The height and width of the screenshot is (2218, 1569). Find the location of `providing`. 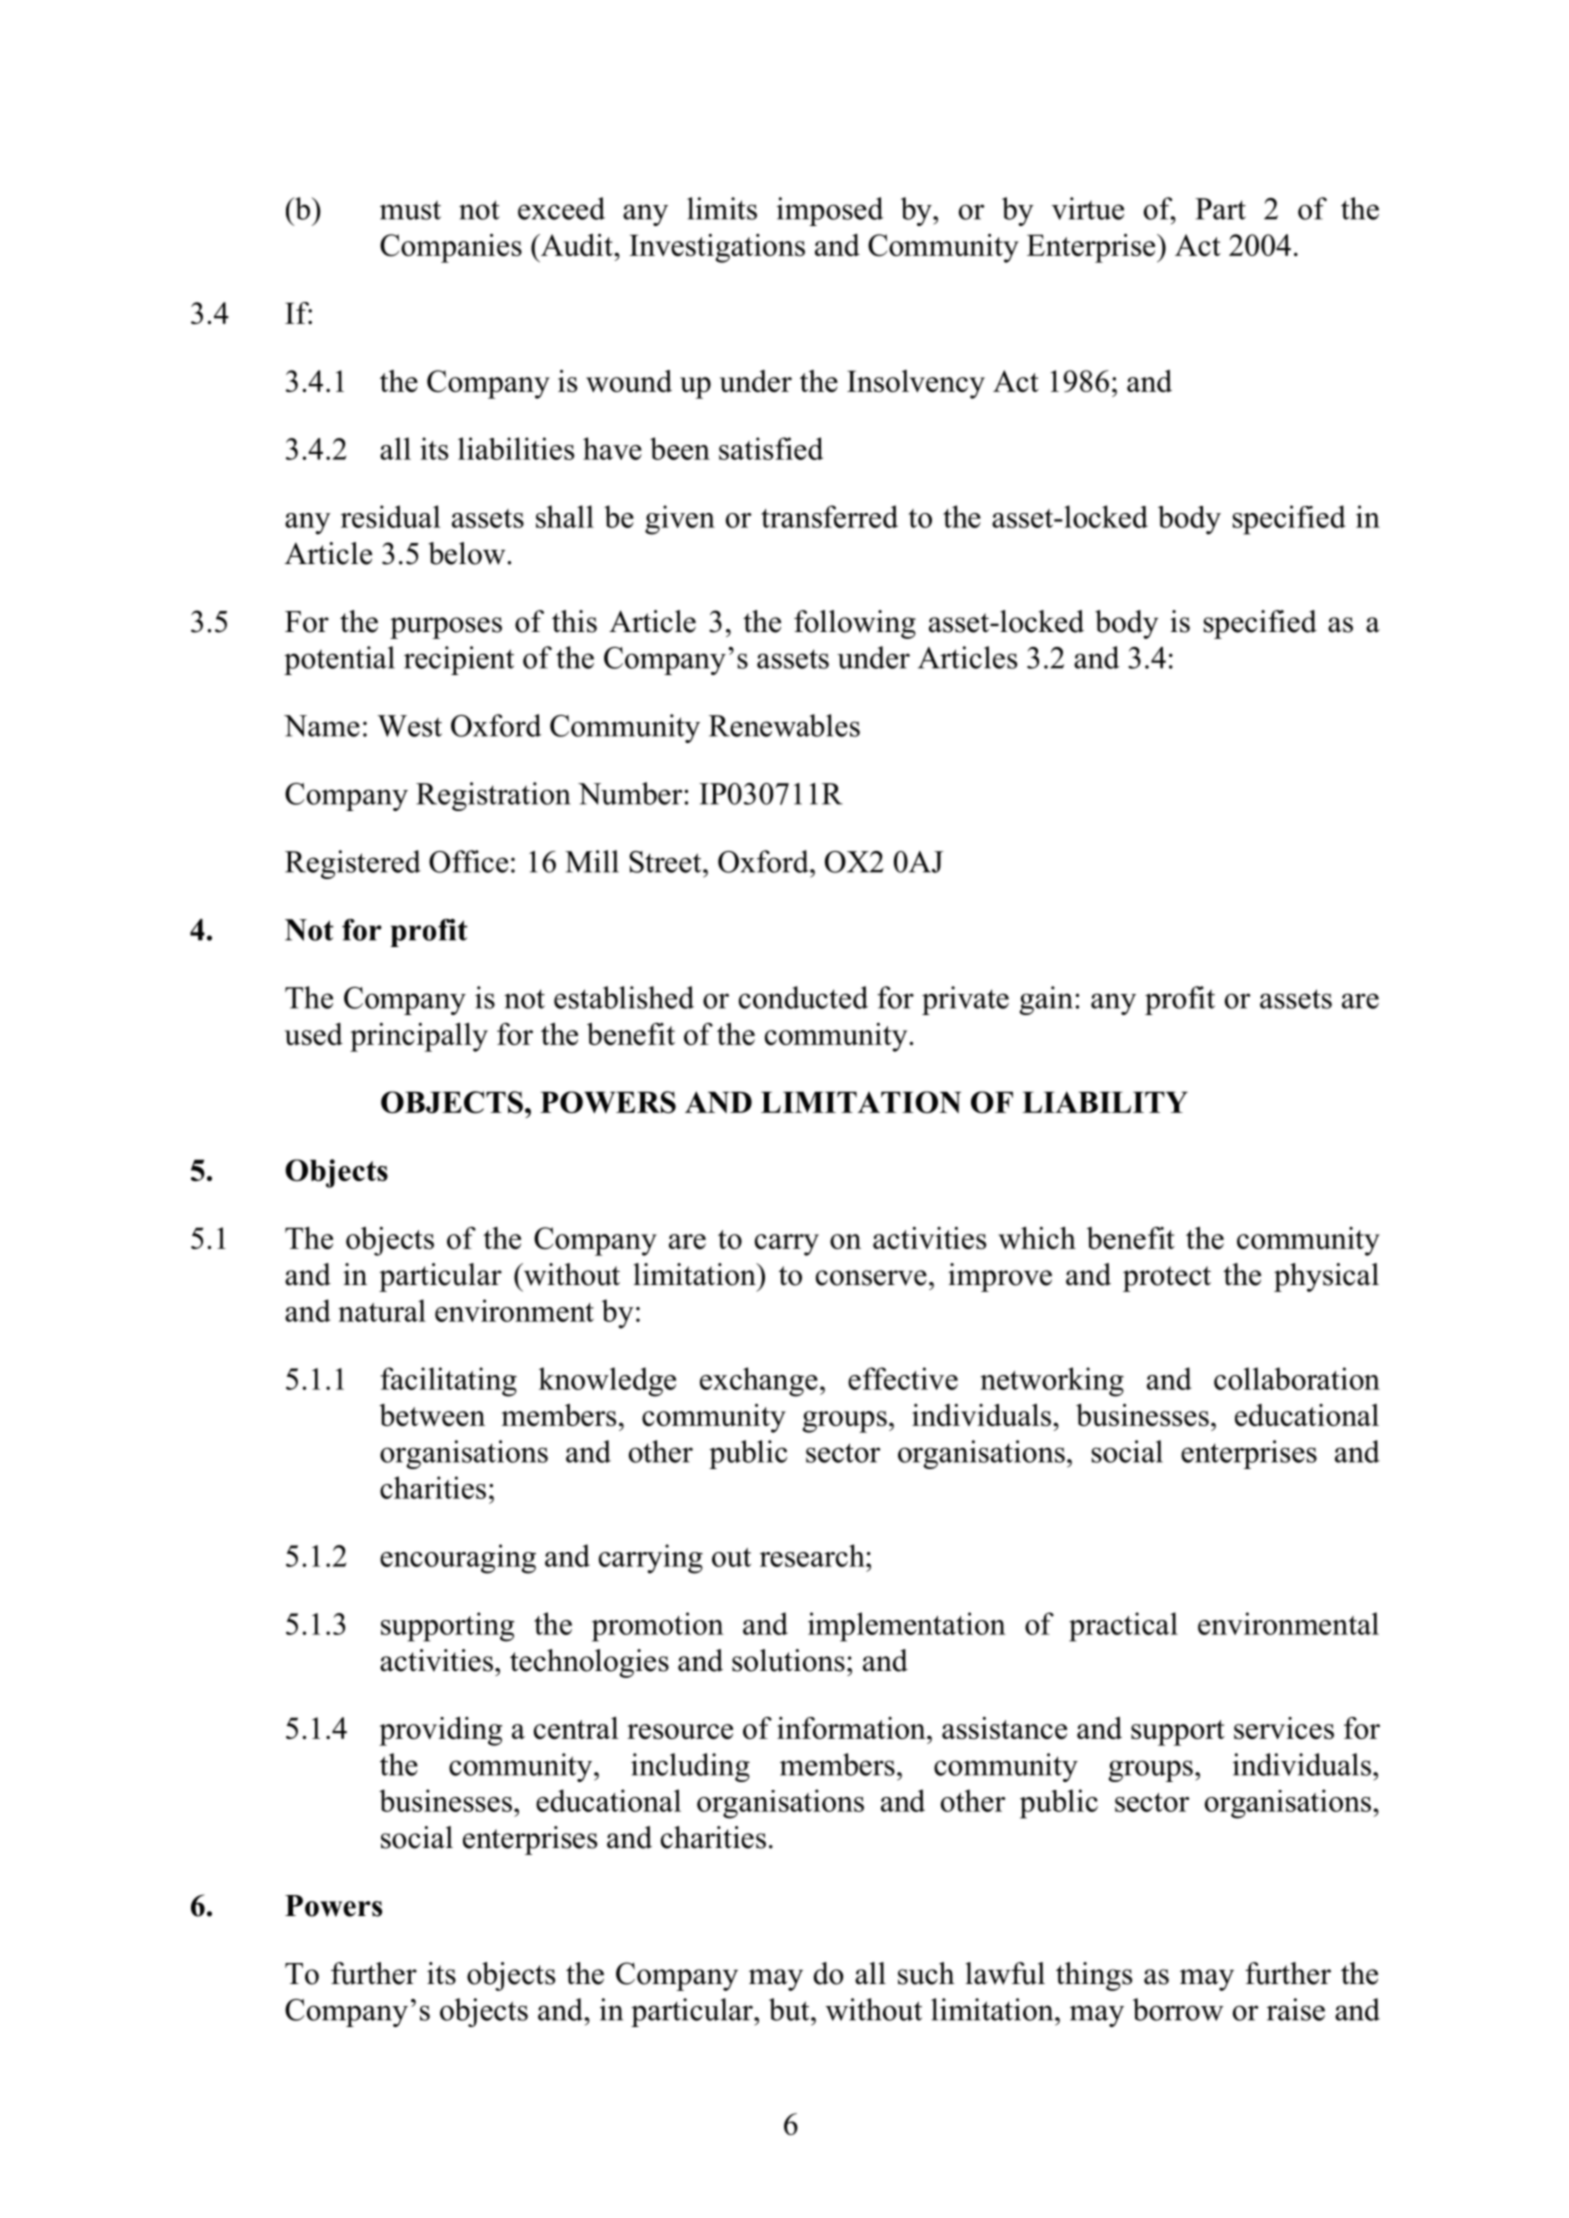

providing is located at coordinates (440, 1731).
